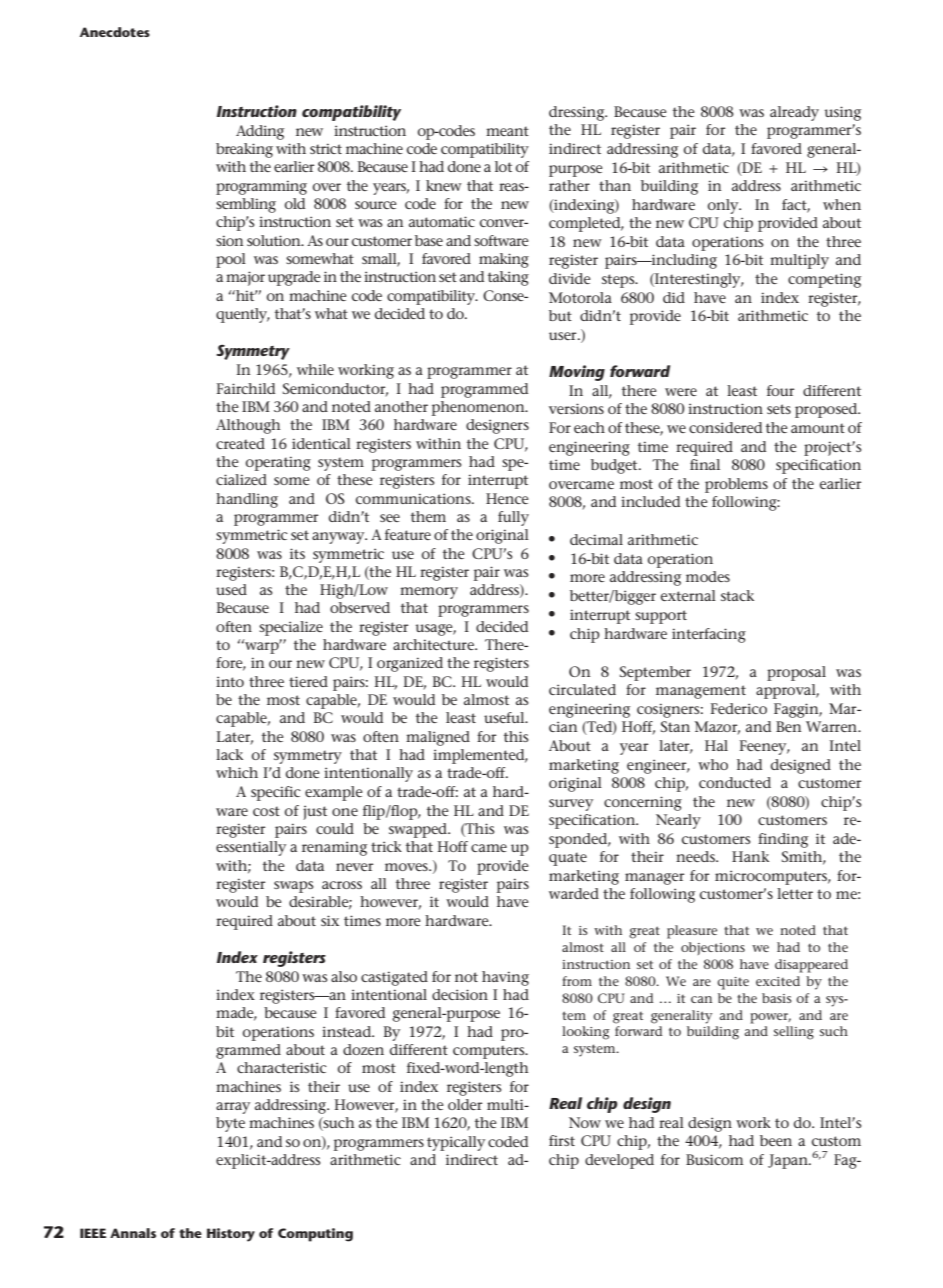 The image size is (943, 1288). Describe the element at coordinates (776, 1140) in the screenshot. I see `been` at that location.
